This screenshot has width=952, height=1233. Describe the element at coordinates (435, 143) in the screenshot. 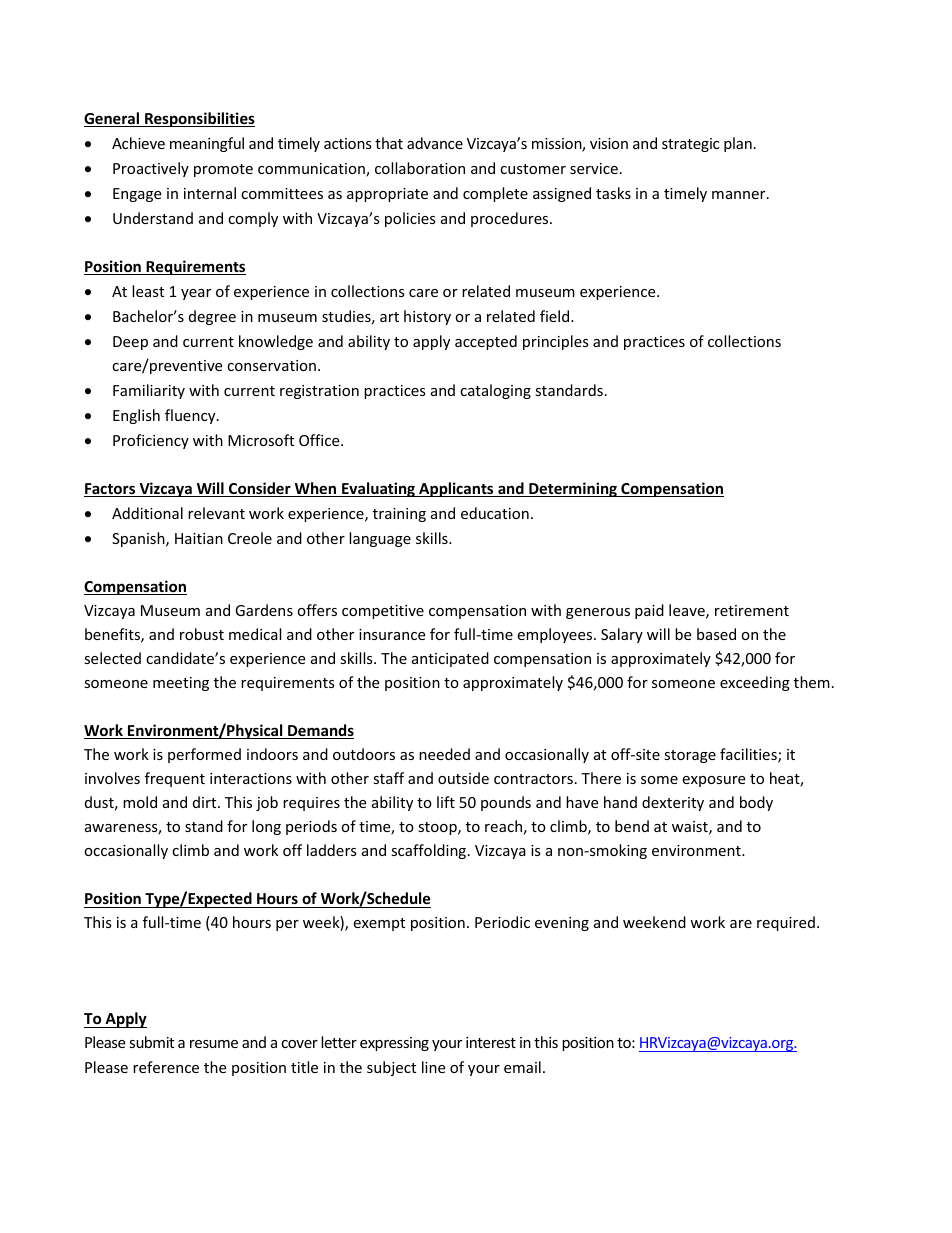

I see `advance` at that location.
